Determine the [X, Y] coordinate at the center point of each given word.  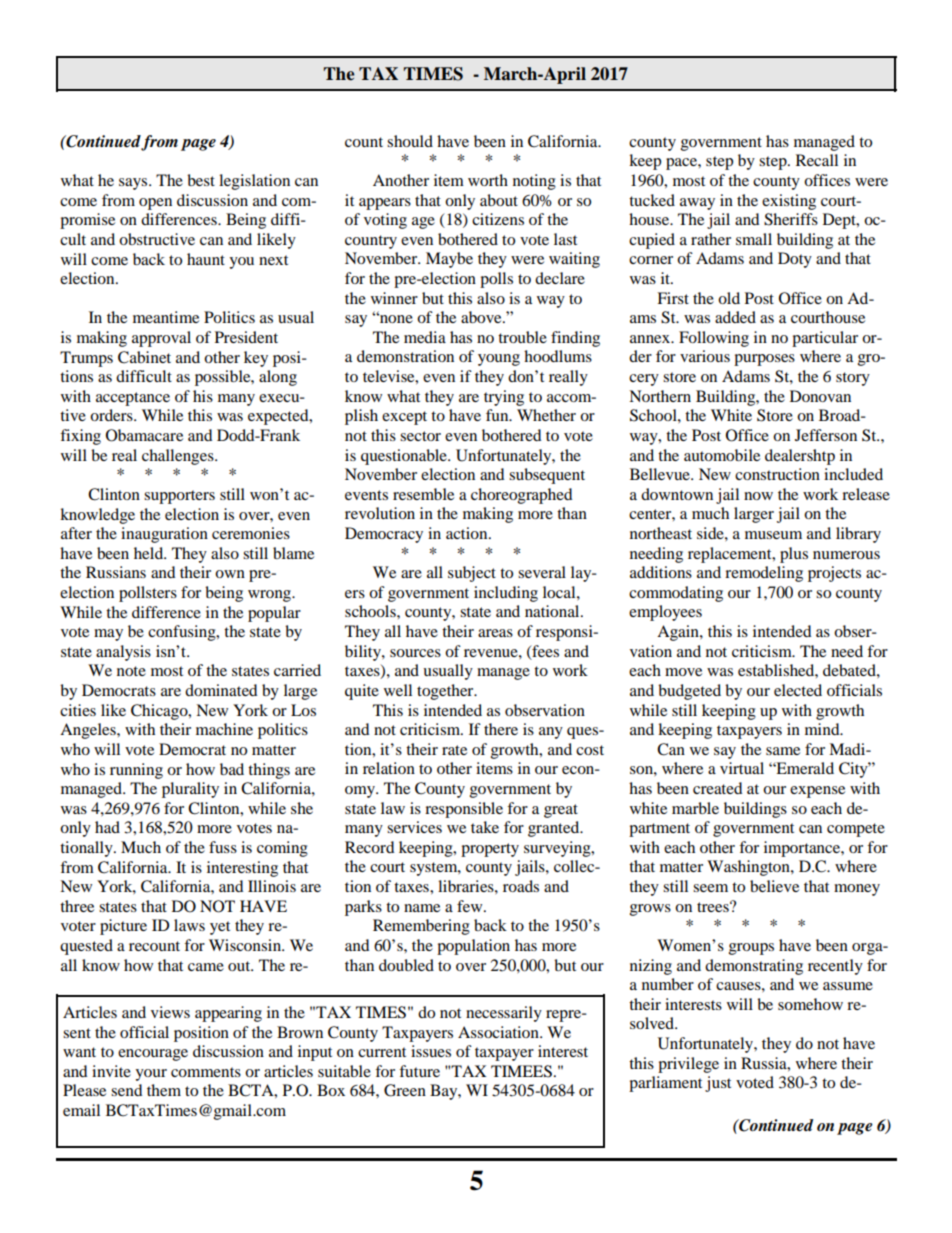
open [155, 204]
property [490, 850]
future [419, 1071]
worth [488, 180]
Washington [749, 868]
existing [789, 202]
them [164, 1090]
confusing [183, 633]
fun [498, 415]
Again [679, 633]
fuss [223, 847]
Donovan [820, 396]
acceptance [133, 399]
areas [495, 633]
